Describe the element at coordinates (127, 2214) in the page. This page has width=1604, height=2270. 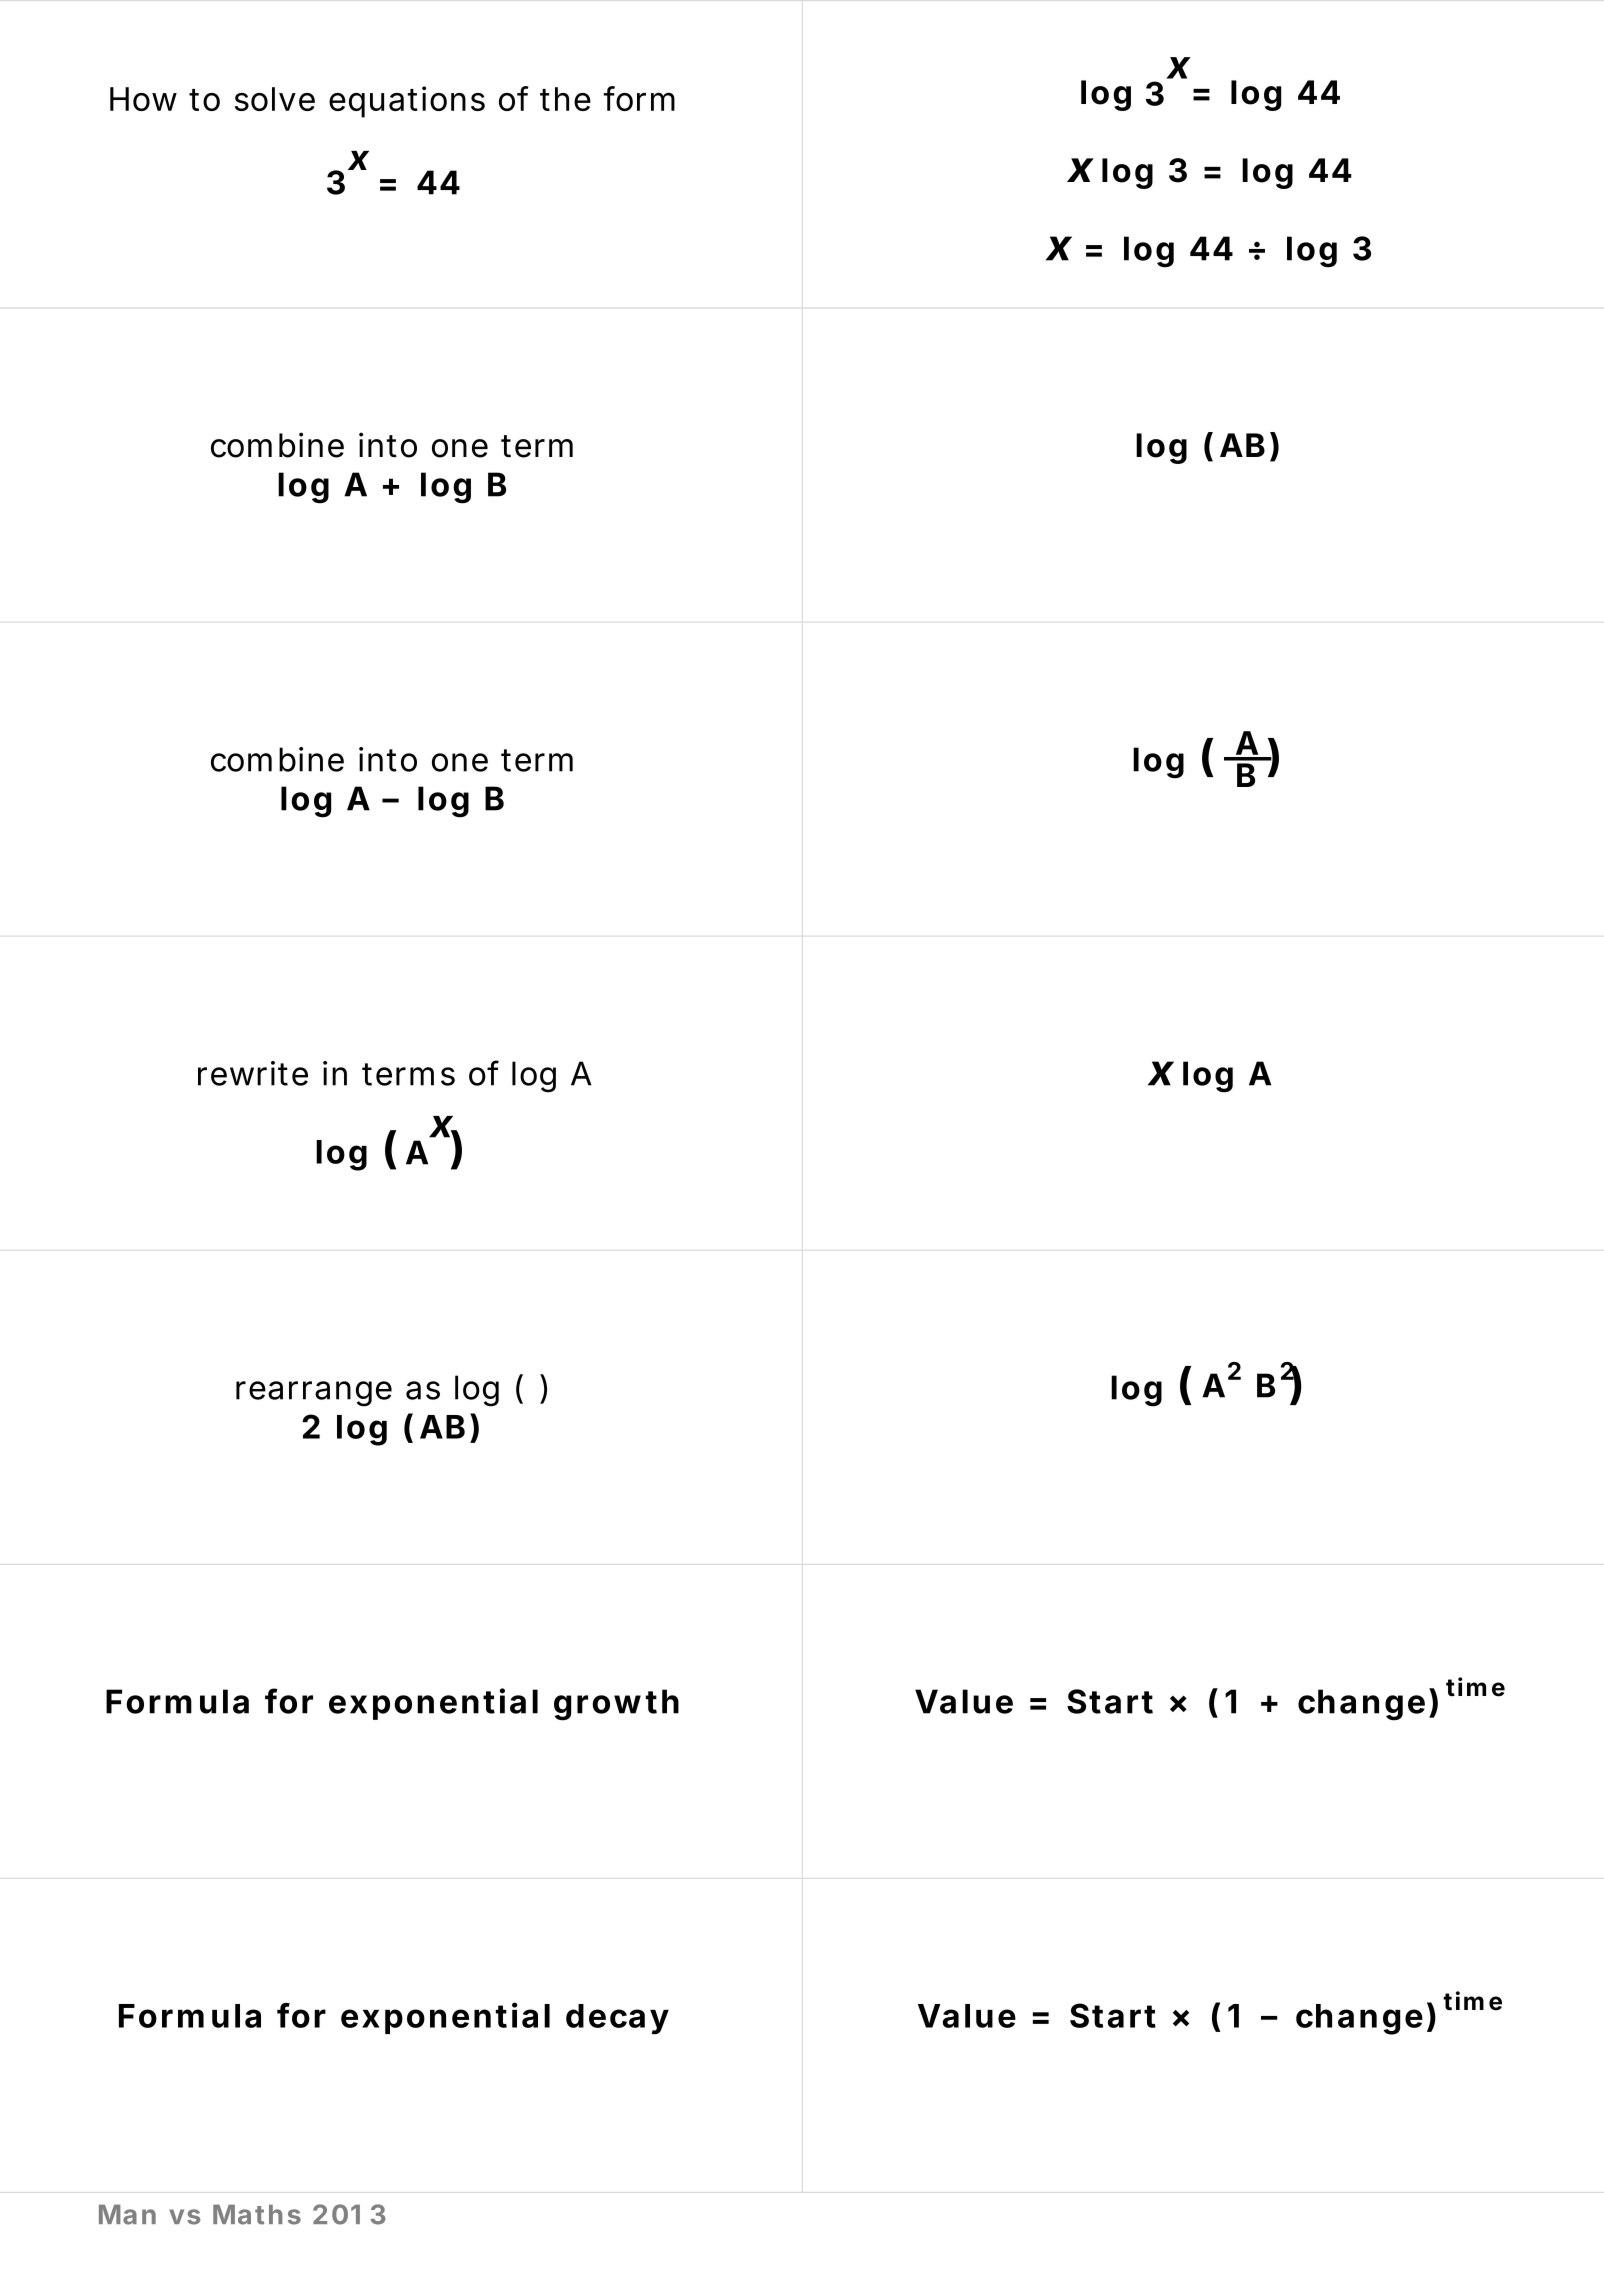
I see `Man` at that location.
